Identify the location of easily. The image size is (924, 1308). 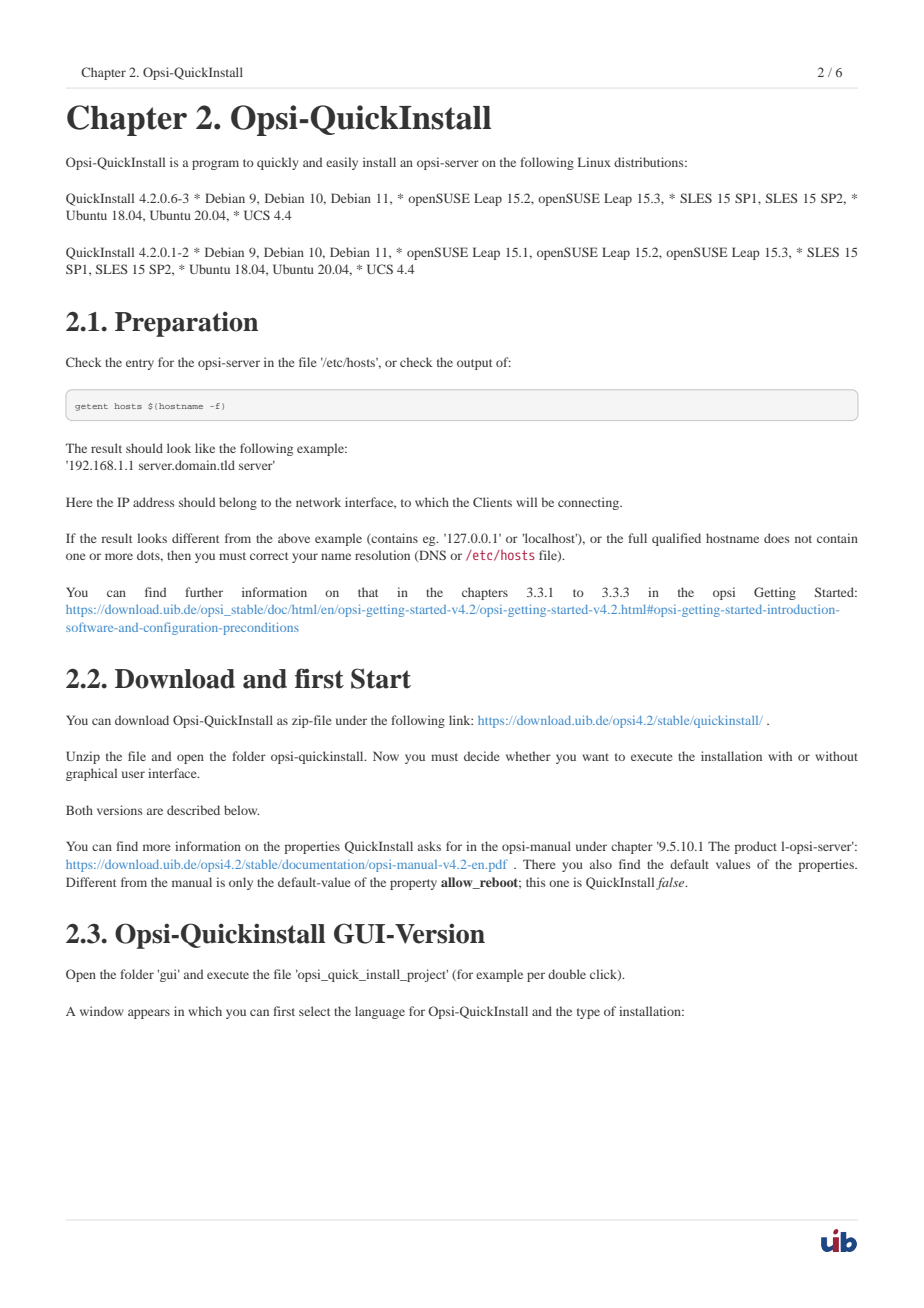
(342, 163).
